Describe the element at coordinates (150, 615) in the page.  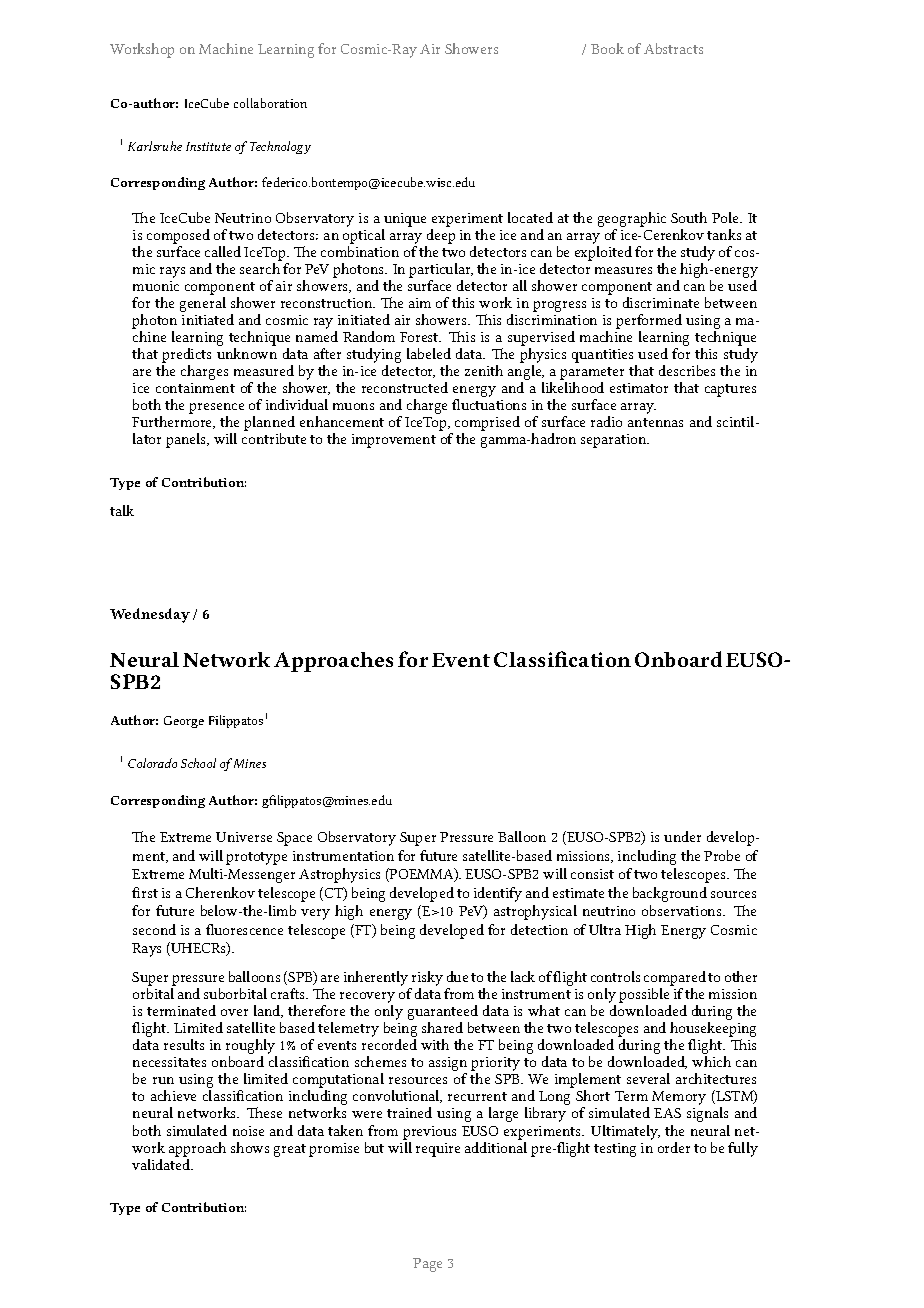
I see `Wednesday` at that location.
